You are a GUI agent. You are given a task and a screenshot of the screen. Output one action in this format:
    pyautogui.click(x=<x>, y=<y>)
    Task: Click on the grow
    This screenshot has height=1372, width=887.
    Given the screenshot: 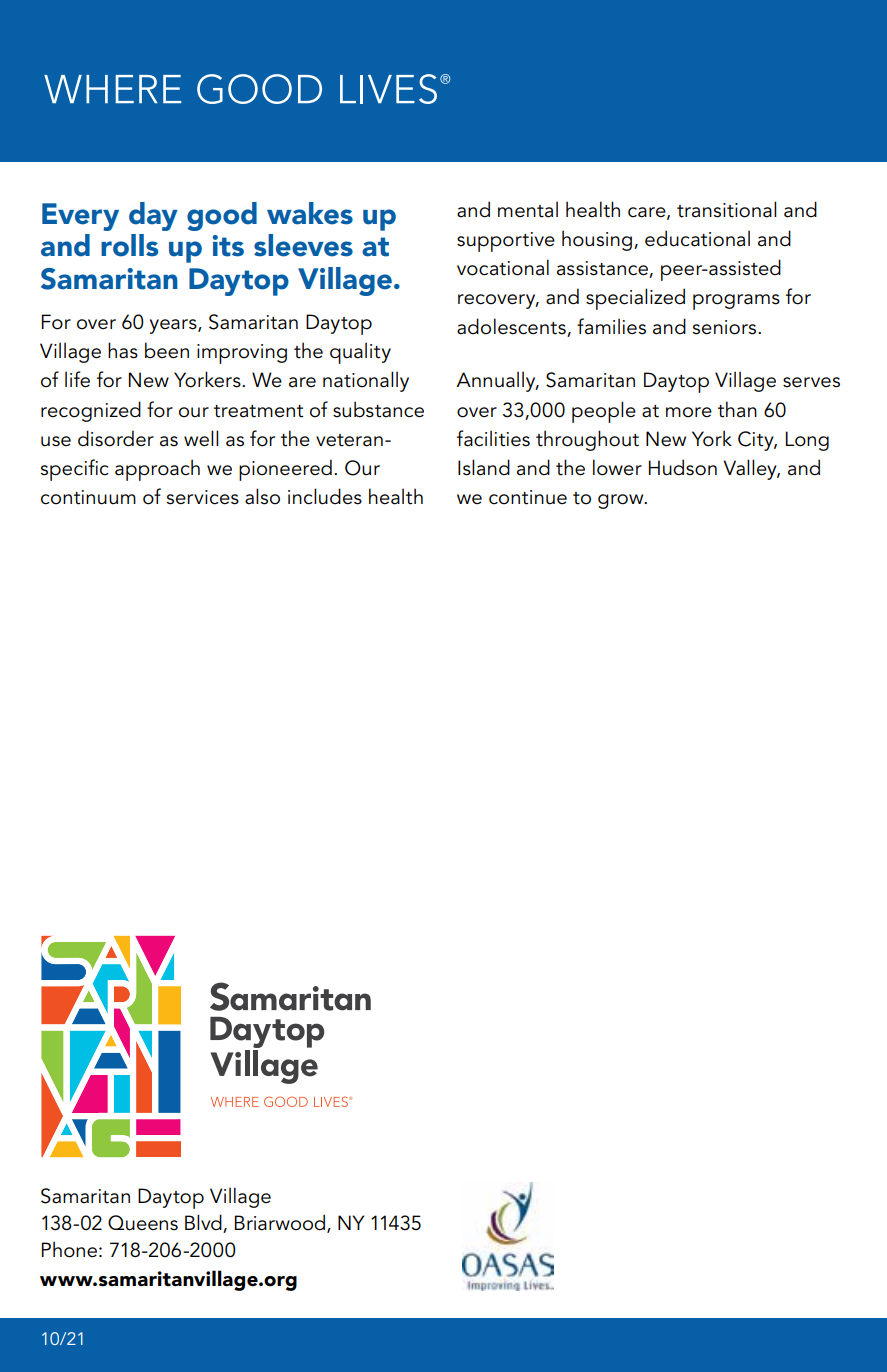 What is the action you would take?
    pyautogui.click(x=622, y=501)
